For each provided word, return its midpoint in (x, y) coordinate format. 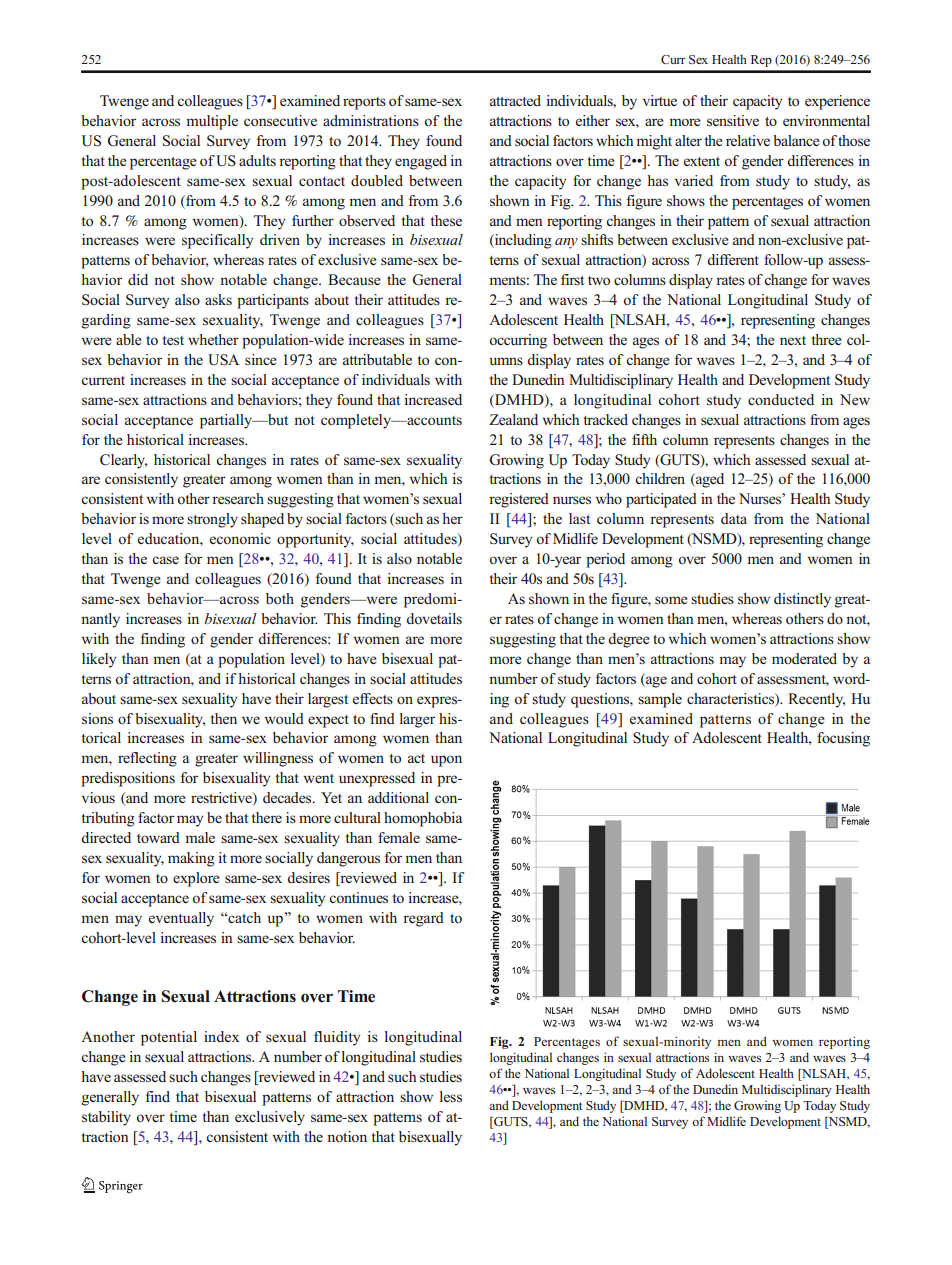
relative (748, 140)
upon (446, 761)
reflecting (147, 759)
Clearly (123, 461)
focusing (843, 739)
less (451, 1097)
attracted (515, 100)
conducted (781, 399)
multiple (212, 122)
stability (106, 1118)
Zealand (513, 419)
